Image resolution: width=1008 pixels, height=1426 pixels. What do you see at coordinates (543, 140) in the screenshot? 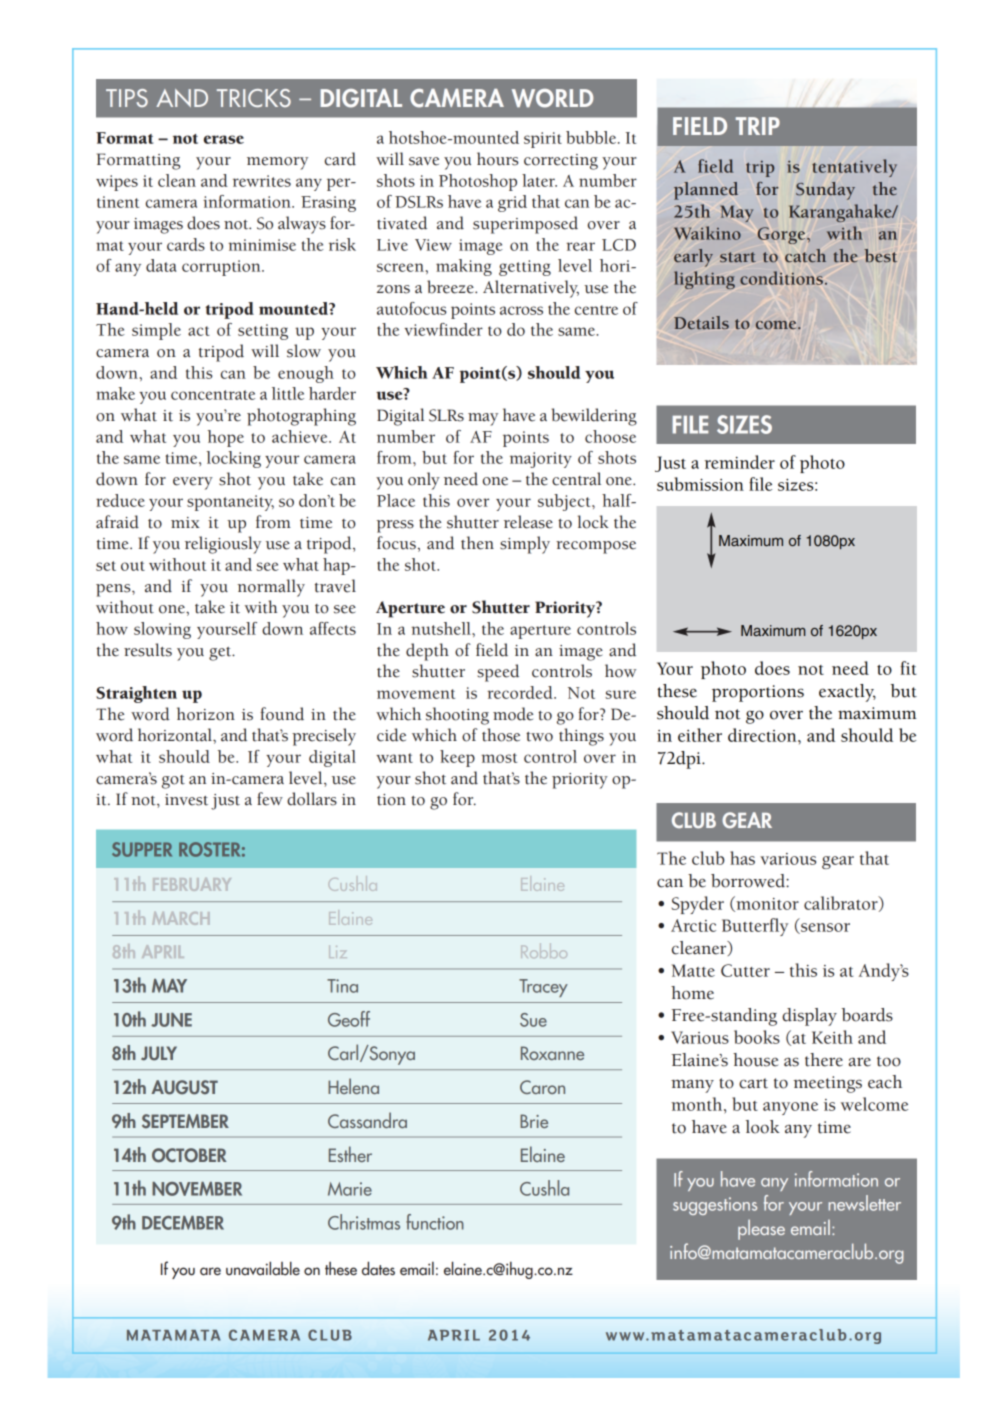
I see `spirit` at bounding box center [543, 140].
